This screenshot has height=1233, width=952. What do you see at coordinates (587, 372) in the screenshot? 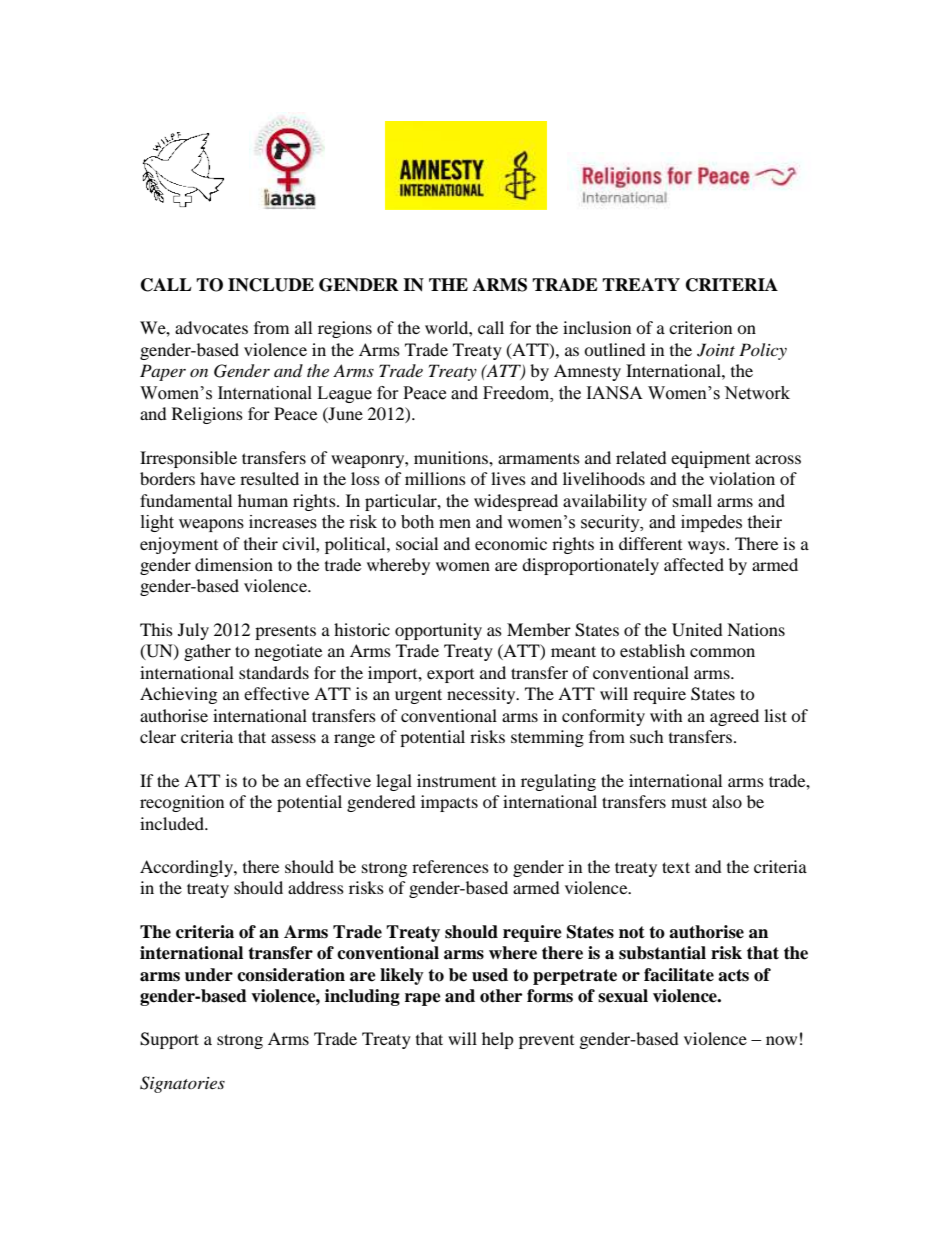
I see `Amnesty` at bounding box center [587, 372].
